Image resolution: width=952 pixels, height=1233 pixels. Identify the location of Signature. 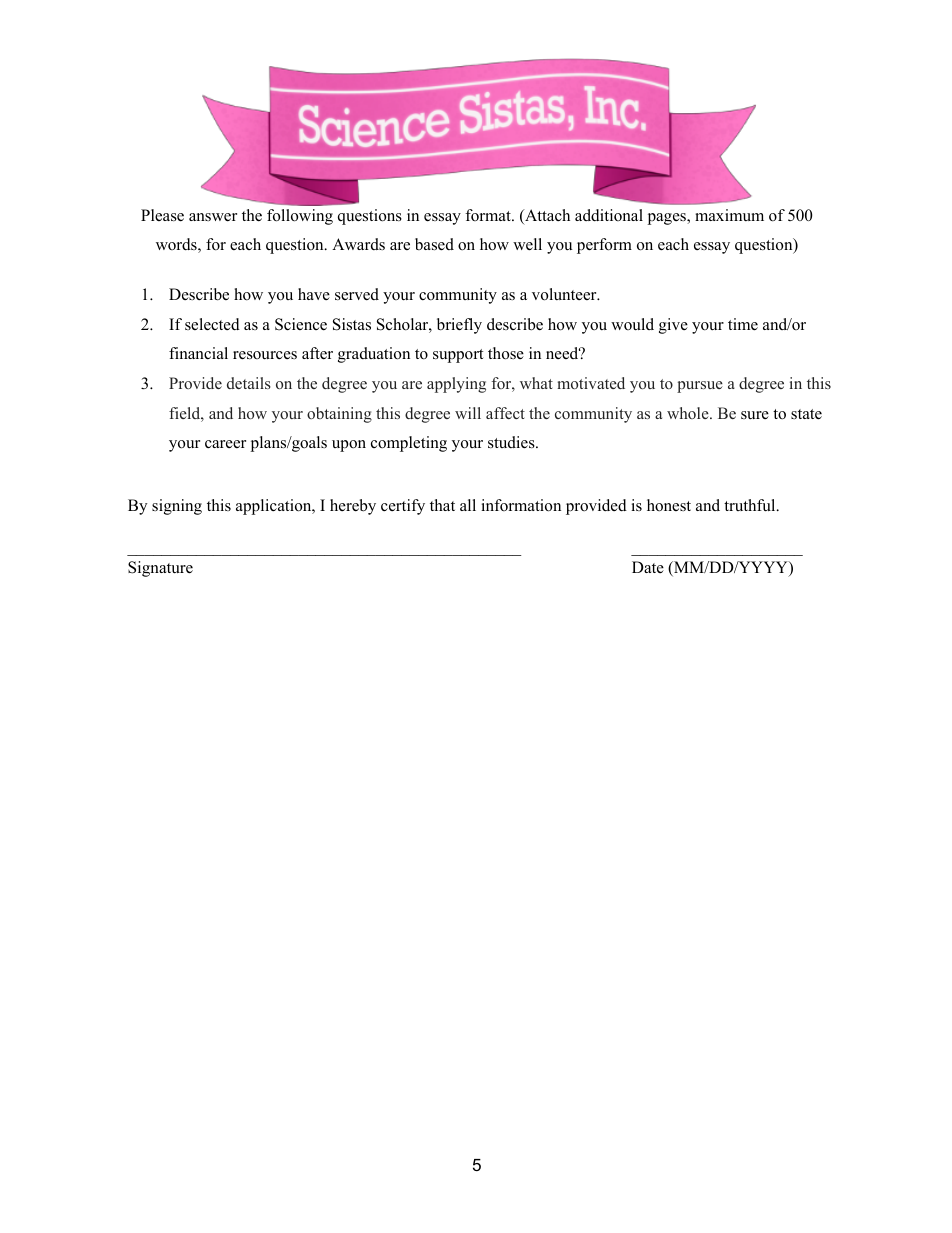
(160, 569).
